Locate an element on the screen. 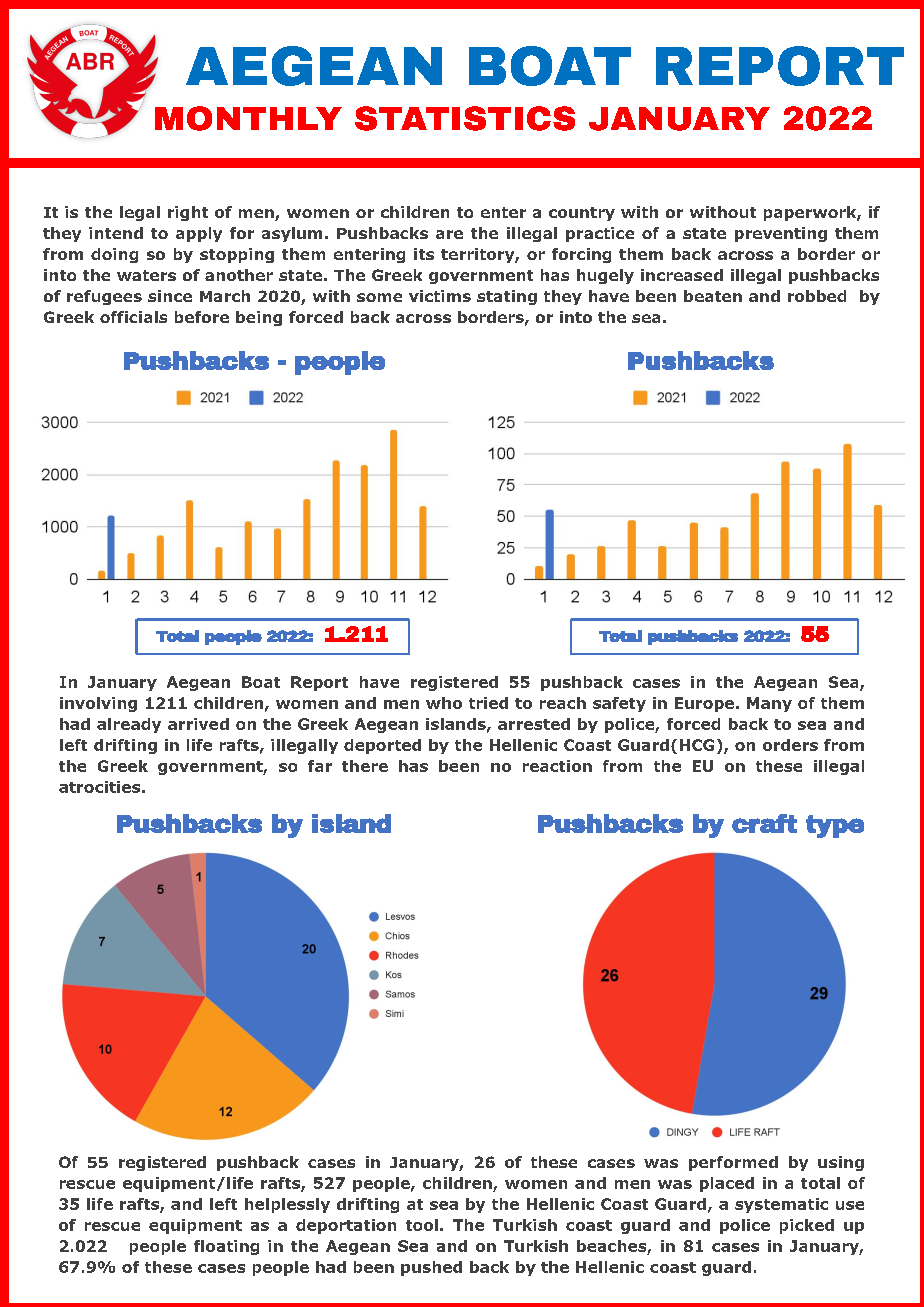 Image resolution: width=924 pixels, height=1307 pixels. before is located at coordinates (202, 317).
